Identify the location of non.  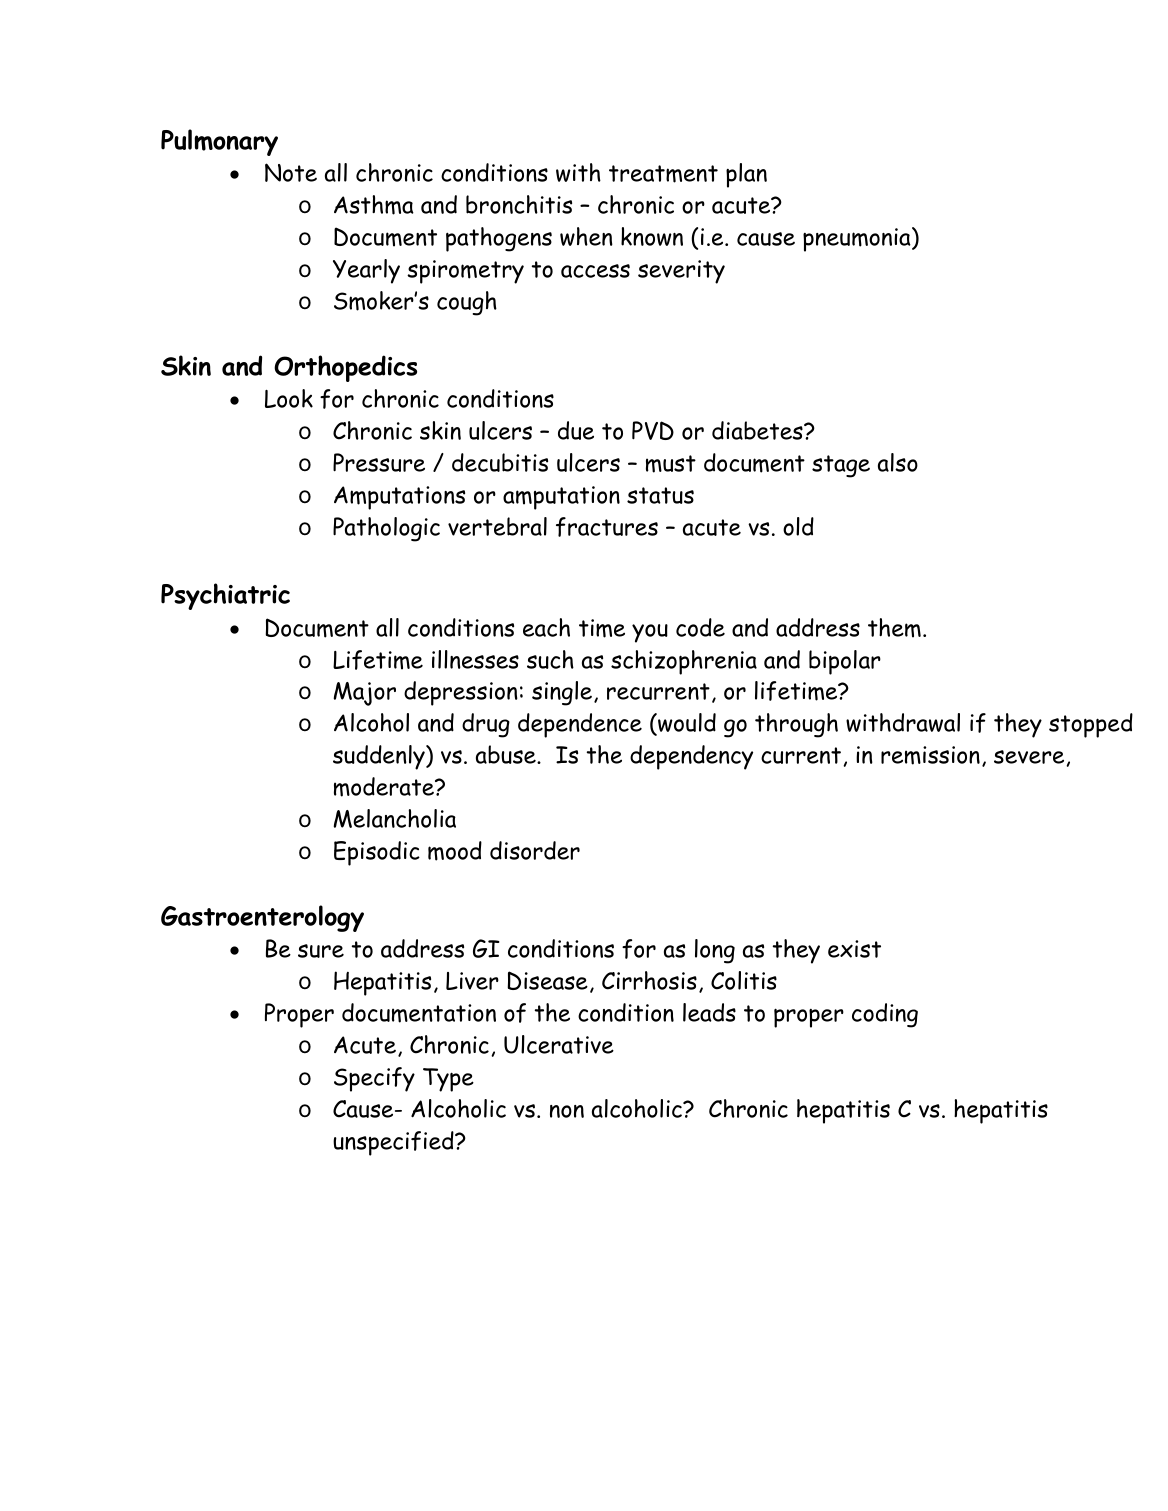
(567, 1111).
